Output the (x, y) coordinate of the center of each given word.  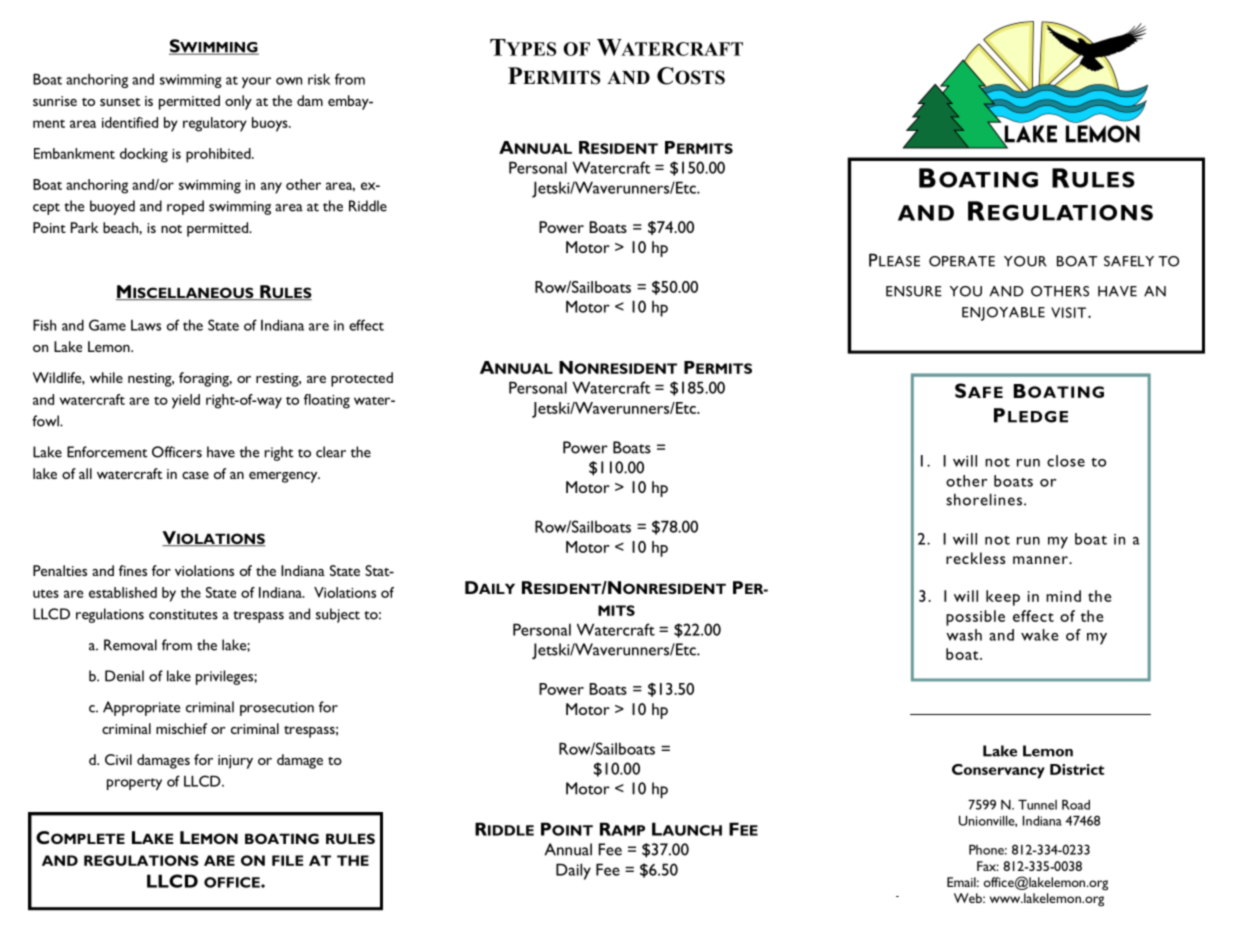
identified (130, 122)
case (195, 475)
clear (331, 452)
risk (319, 79)
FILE (287, 860)
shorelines (984, 499)
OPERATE (962, 261)
